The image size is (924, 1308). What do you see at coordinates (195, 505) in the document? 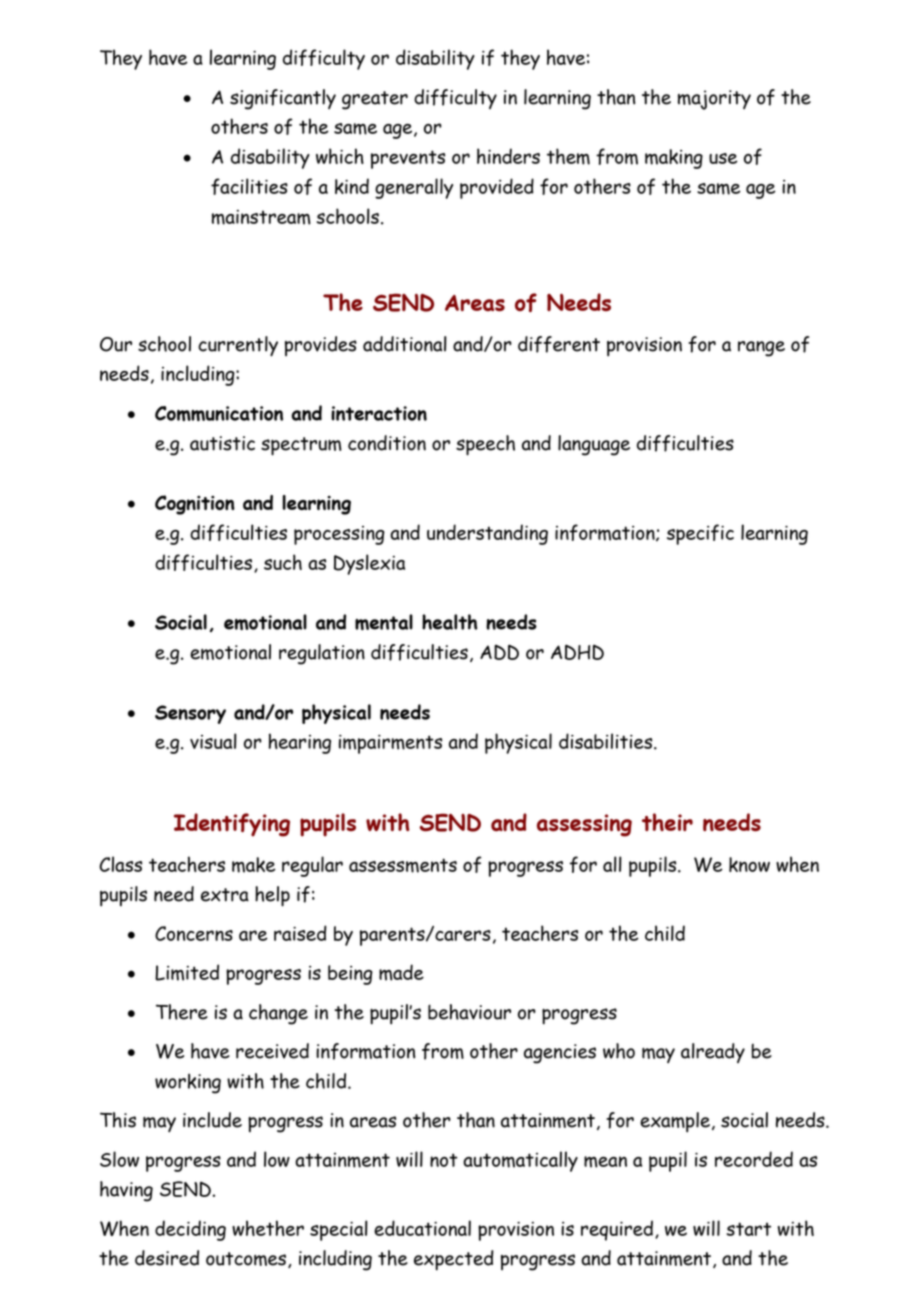
I see `Cognition` at bounding box center [195, 505].
